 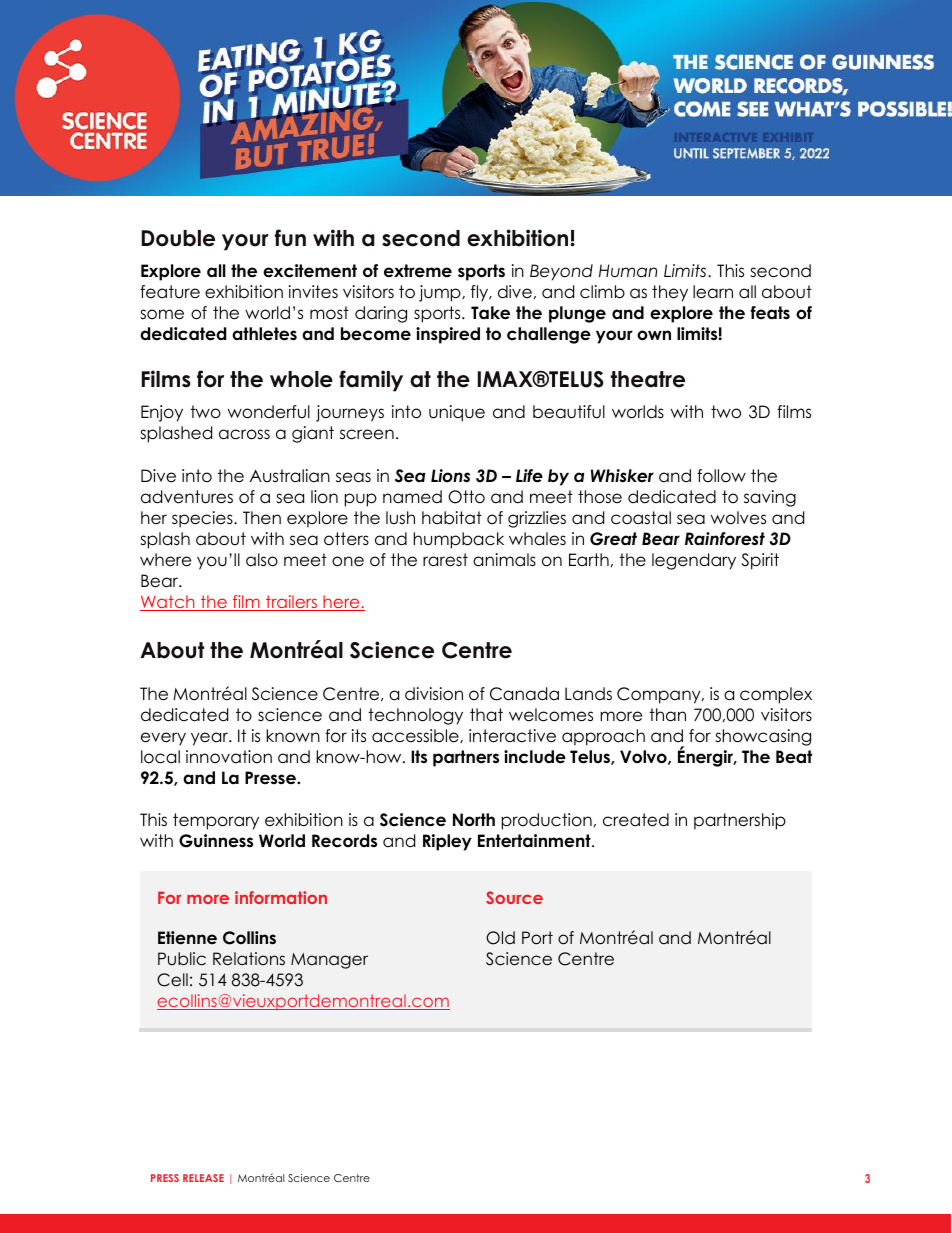 I want to click on fly, so click(x=481, y=293).
